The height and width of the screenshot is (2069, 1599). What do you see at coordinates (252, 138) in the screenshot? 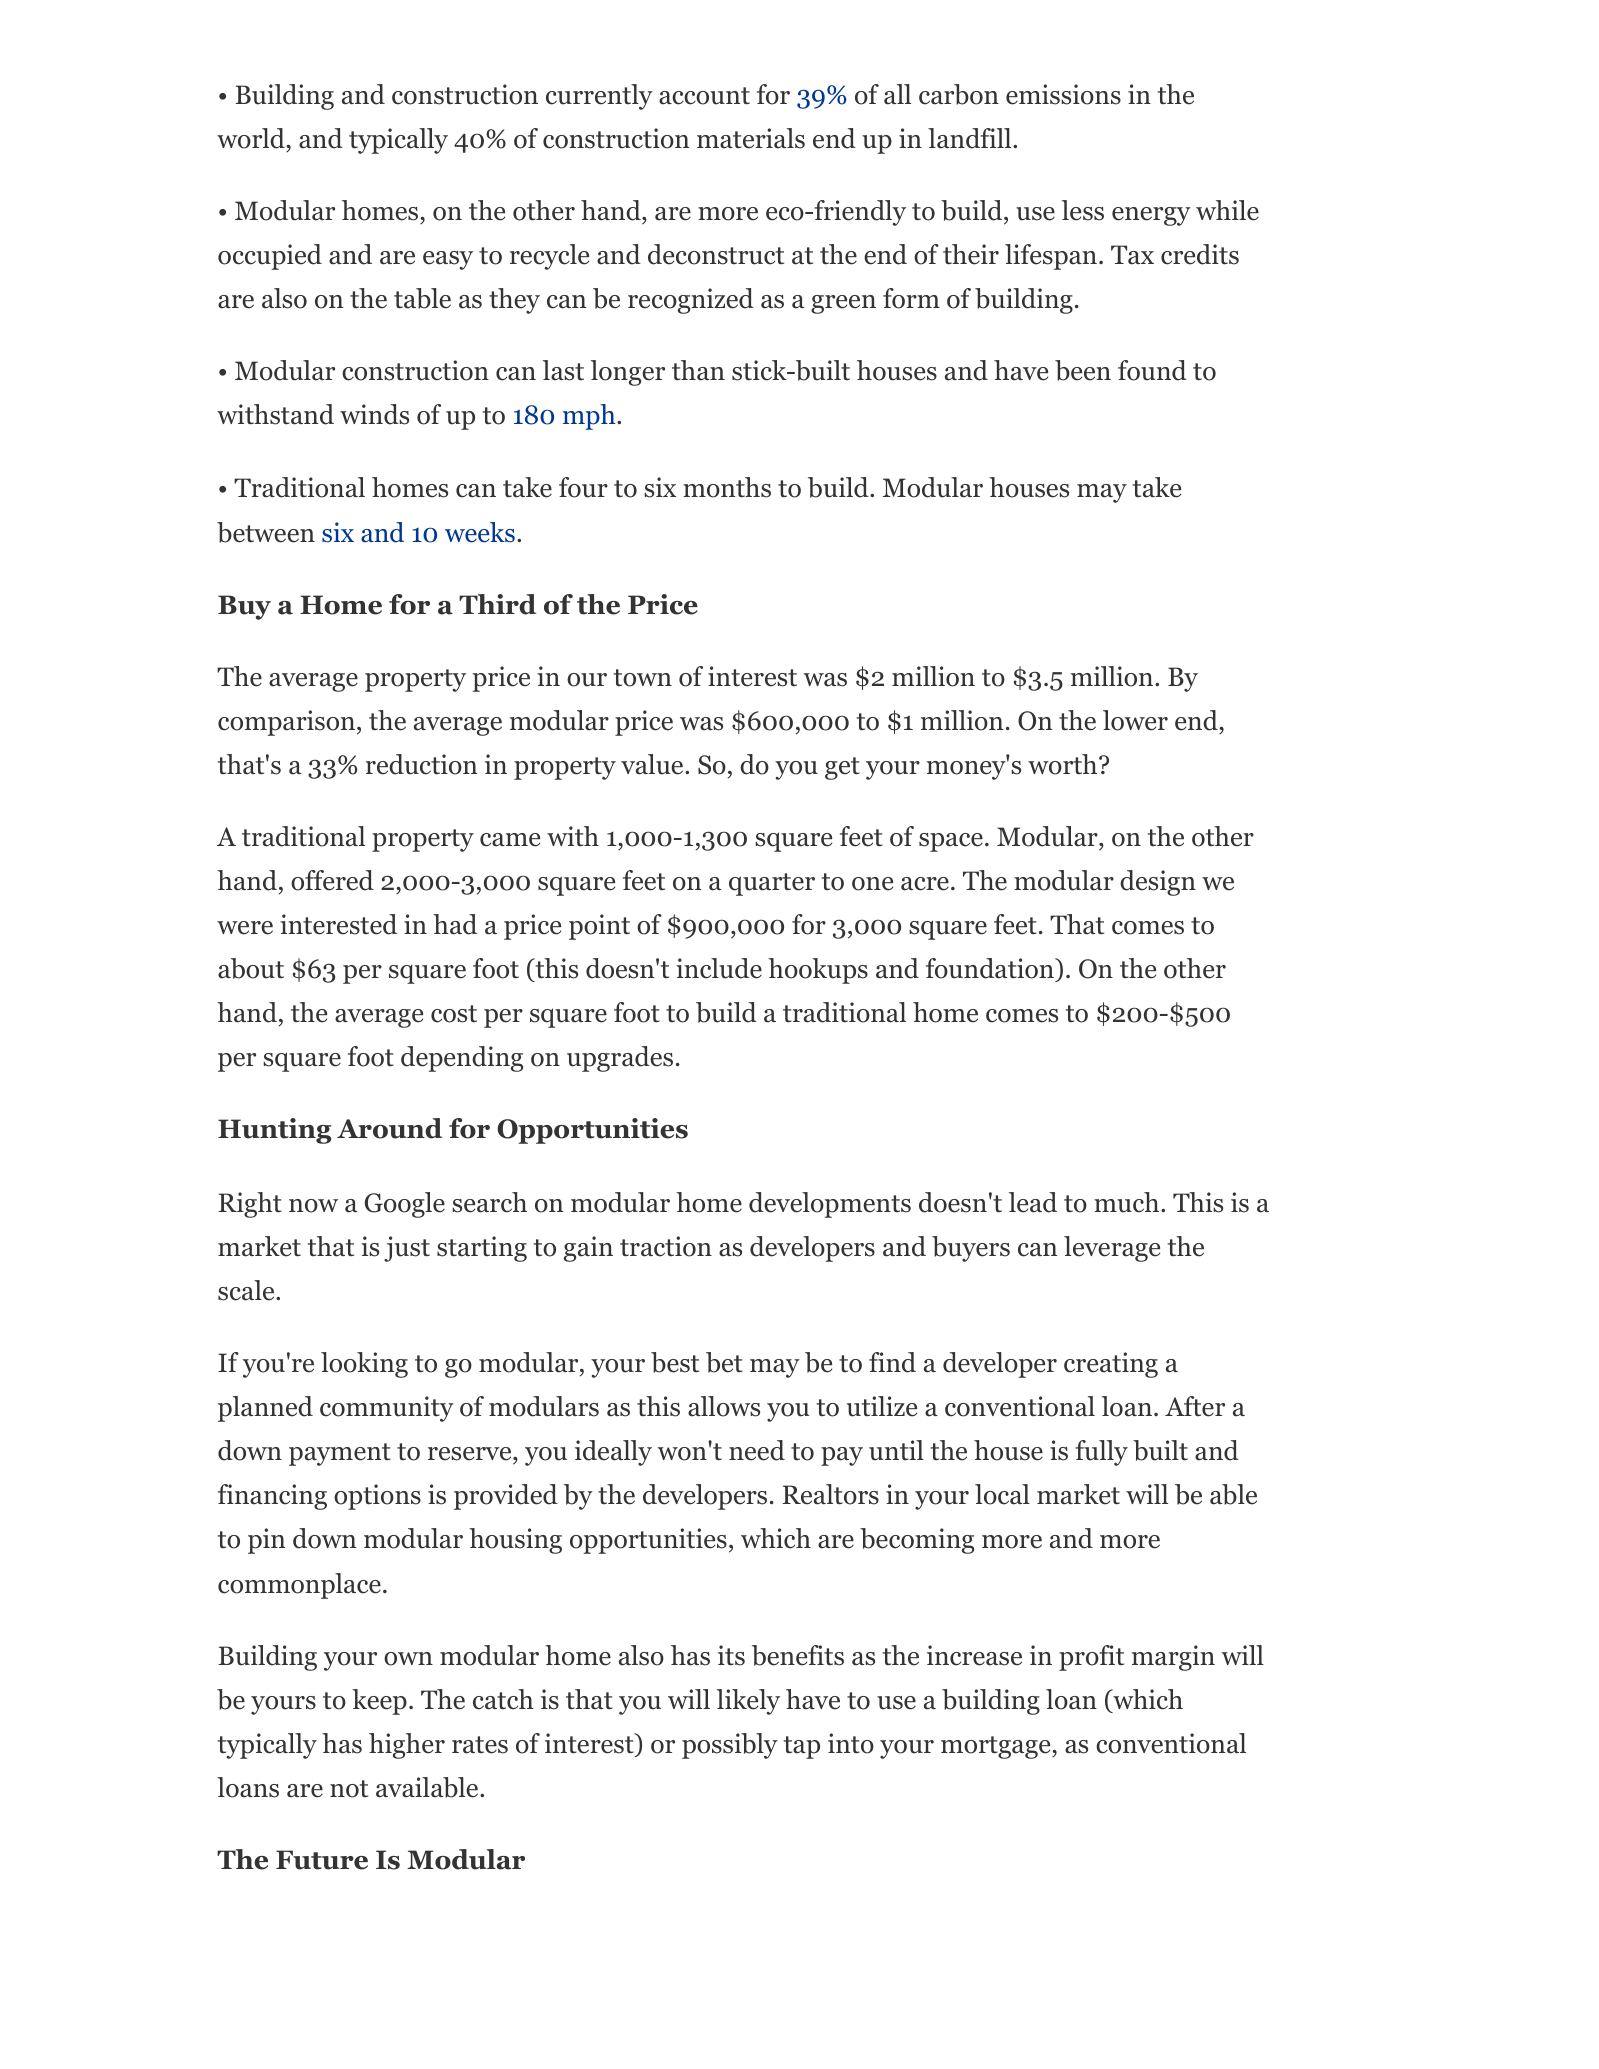
I see `world` at bounding box center [252, 138].
